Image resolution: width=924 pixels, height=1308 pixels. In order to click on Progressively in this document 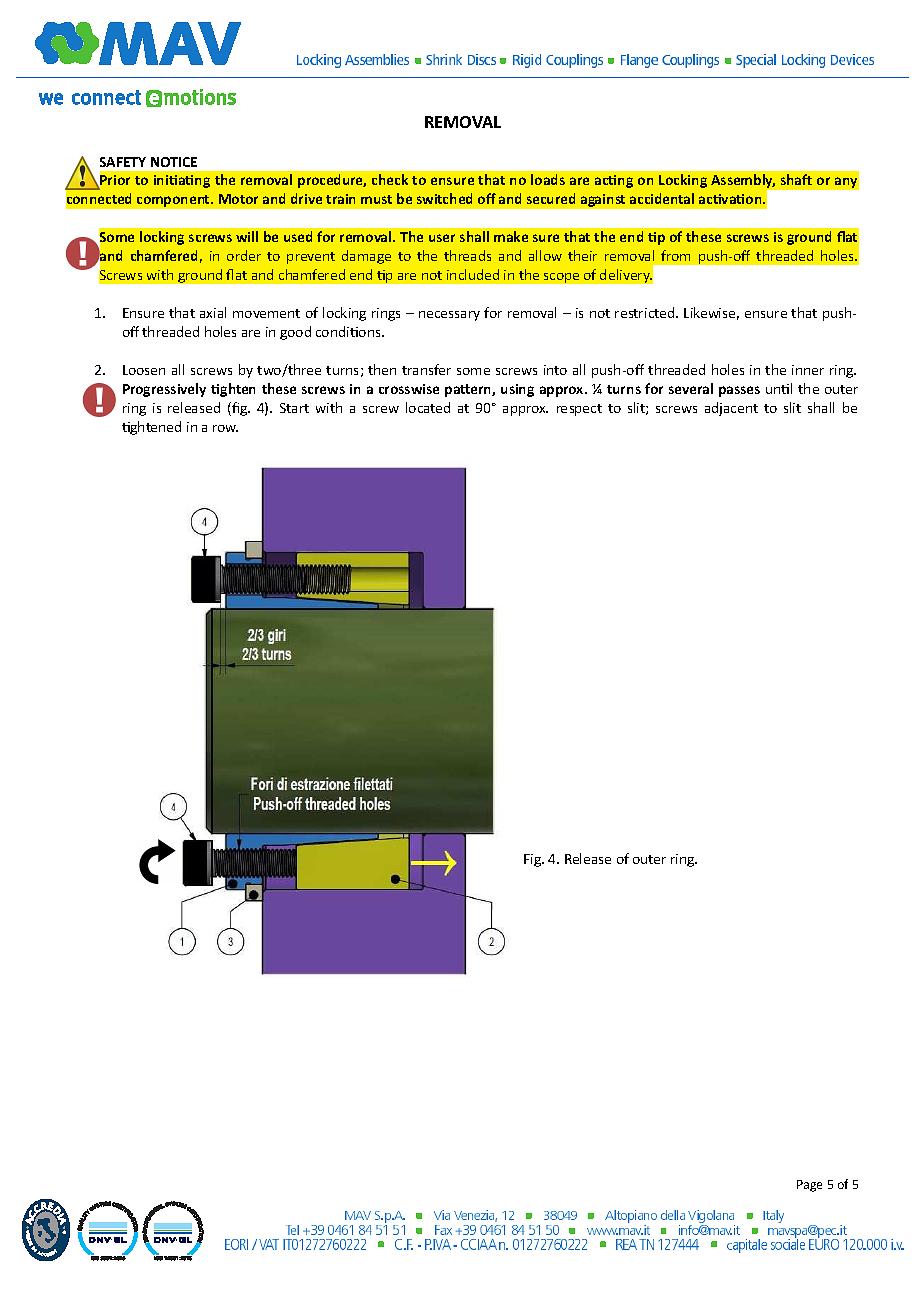, I will do `click(164, 390)`.
